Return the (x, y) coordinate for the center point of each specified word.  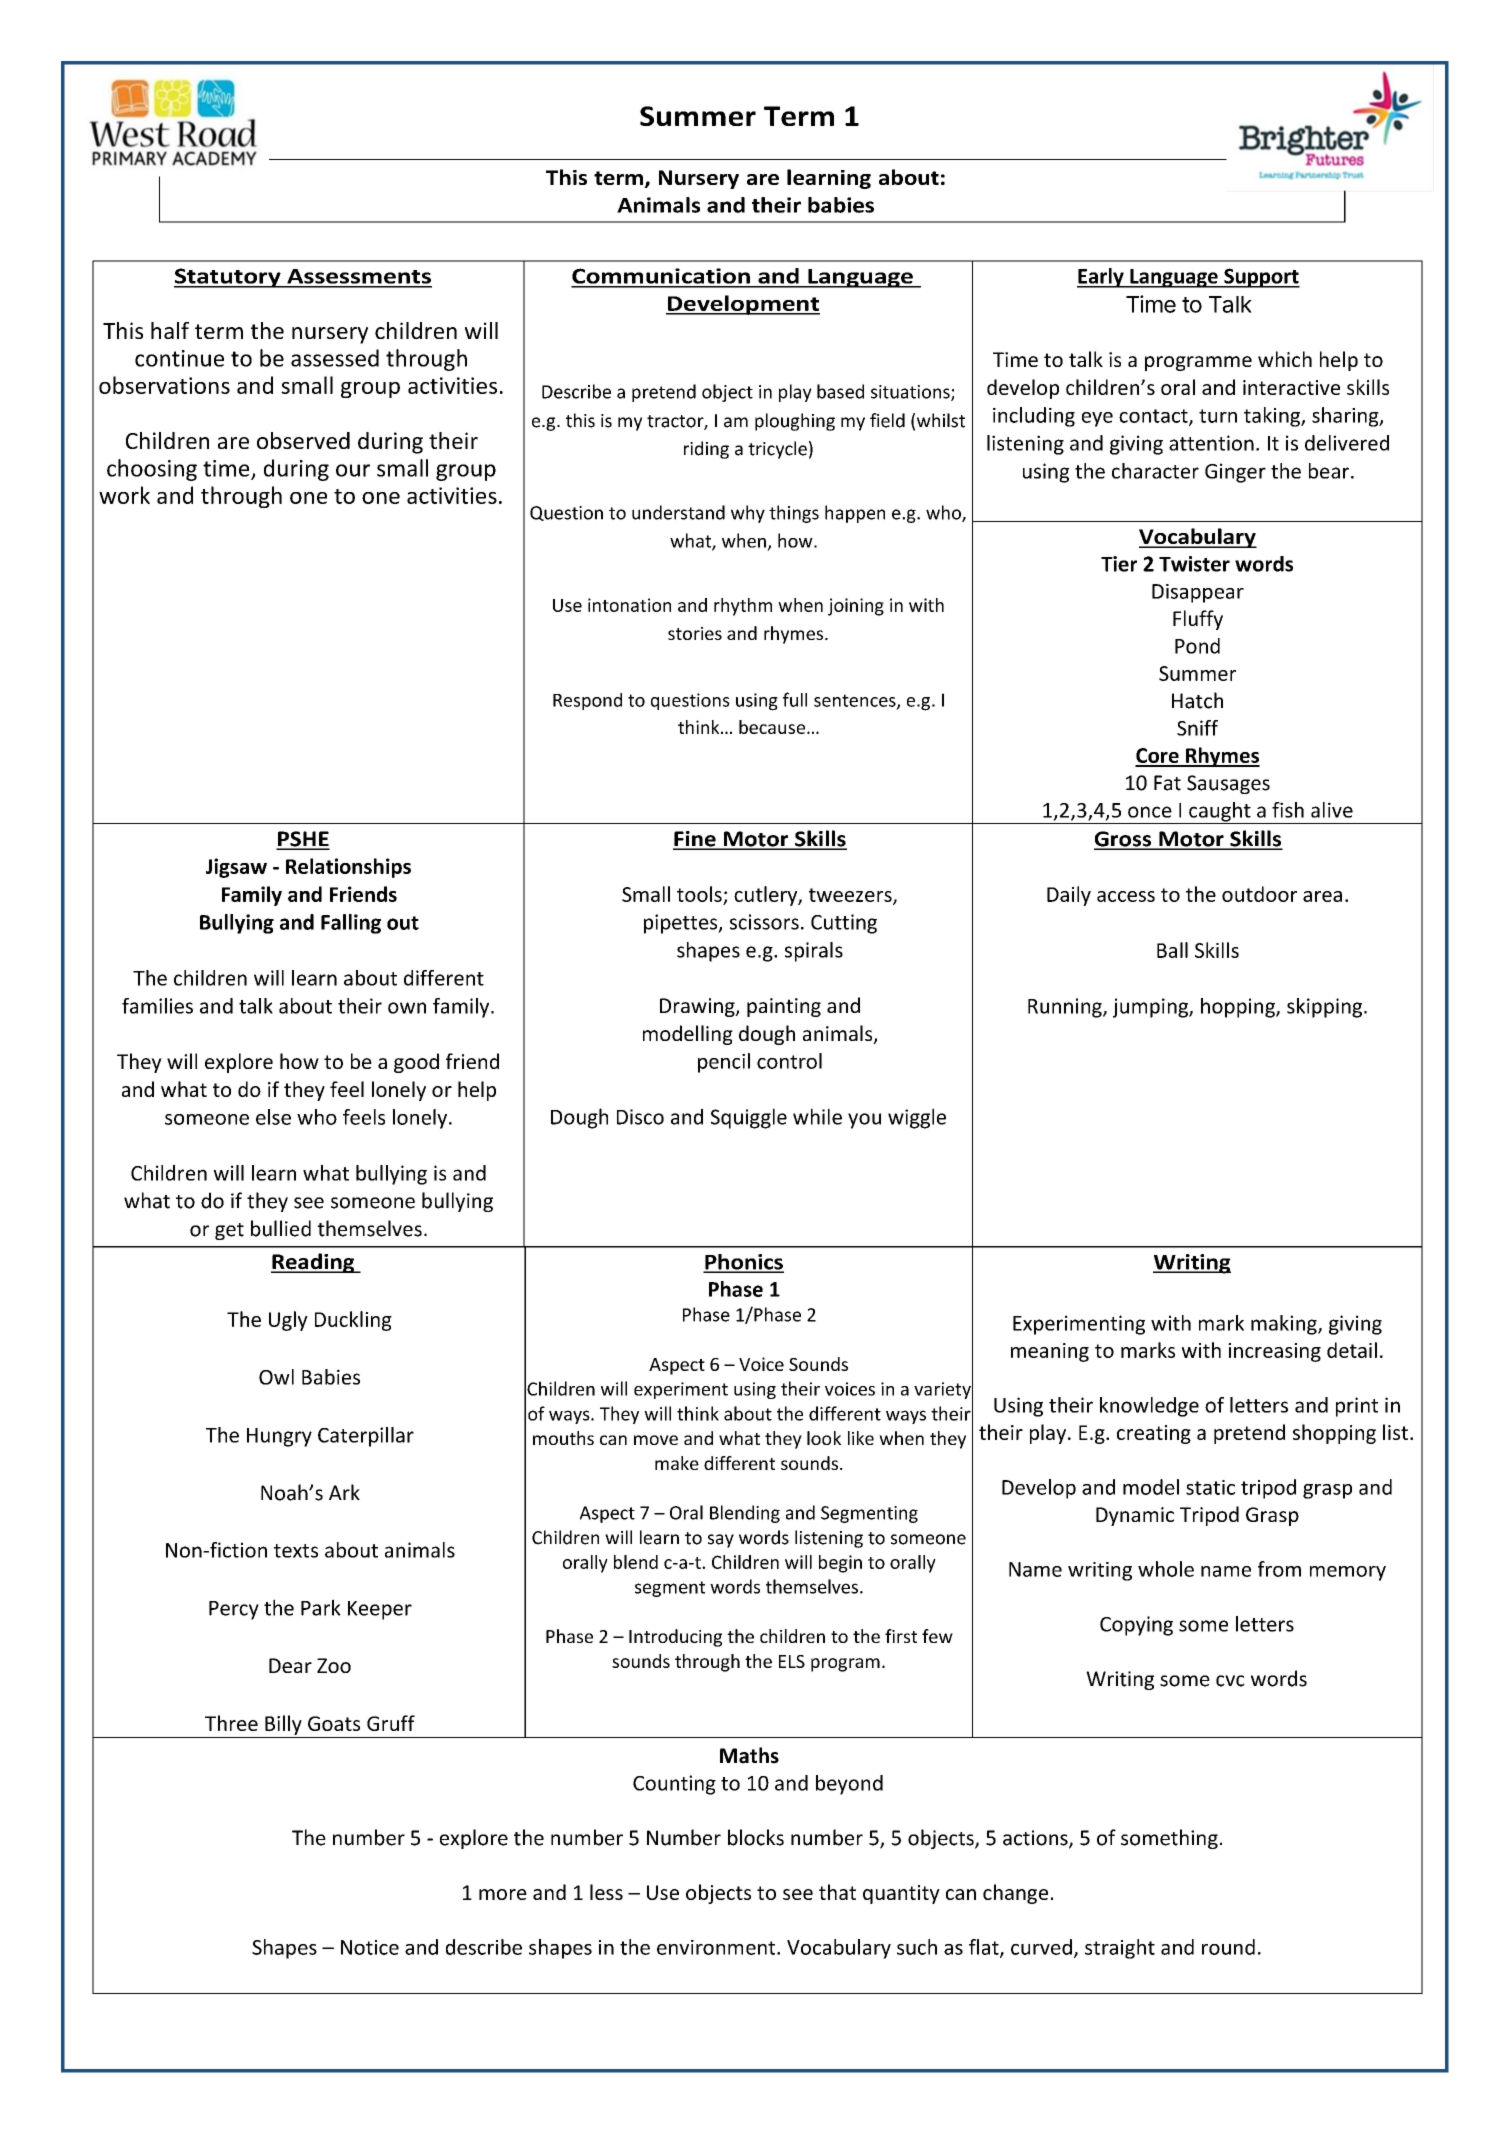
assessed (335, 358)
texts (296, 1551)
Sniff (1197, 728)
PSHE (303, 840)
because (773, 727)
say (721, 1541)
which (1285, 359)
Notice (370, 1947)
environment (717, 1947)
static (1210, 1487)
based (840, 391)
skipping (1326, 1008)
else (273, 1117)
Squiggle (749, 1118)
